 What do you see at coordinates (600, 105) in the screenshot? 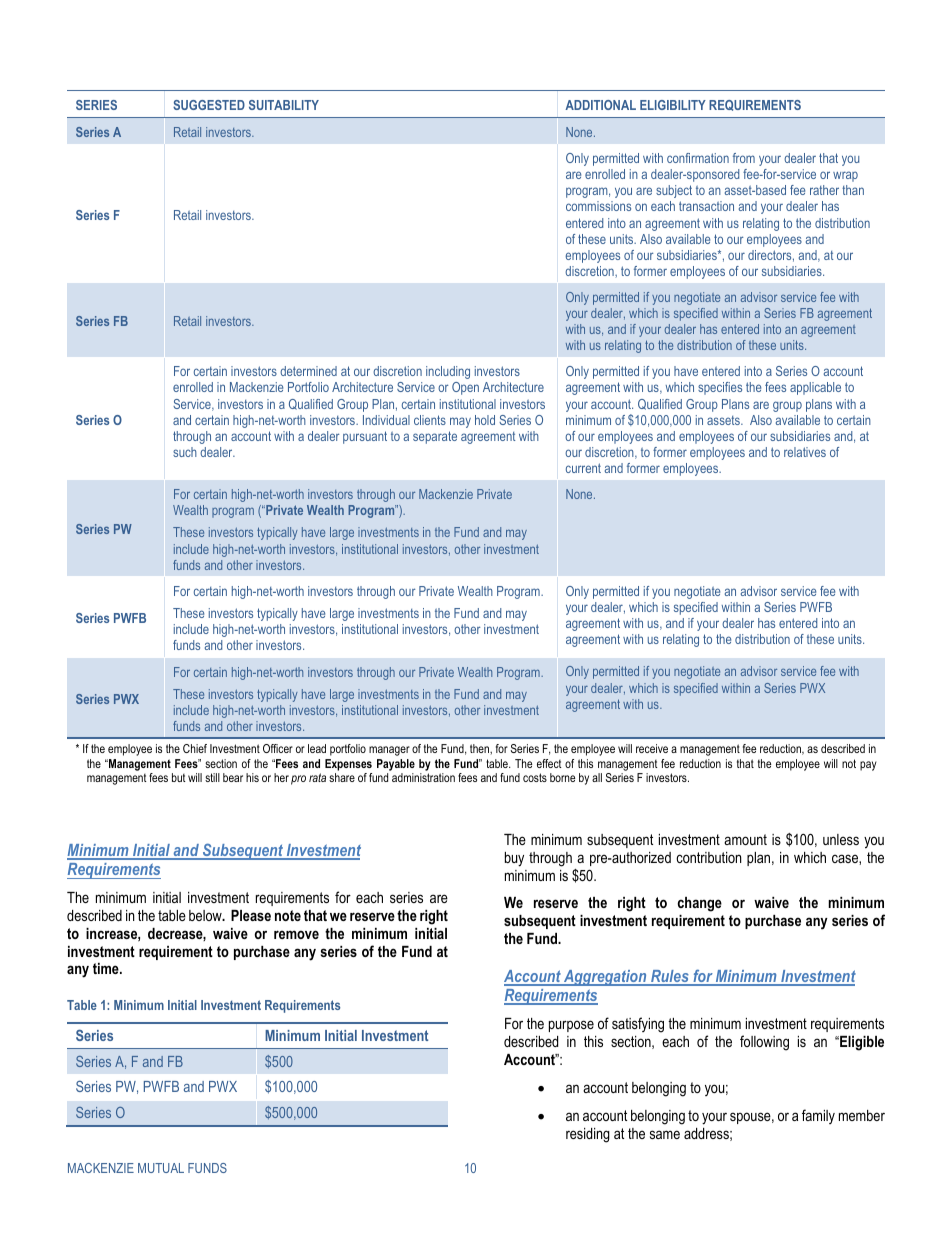
I see `ADDITIONAL` at bounding box center [600, 105].
